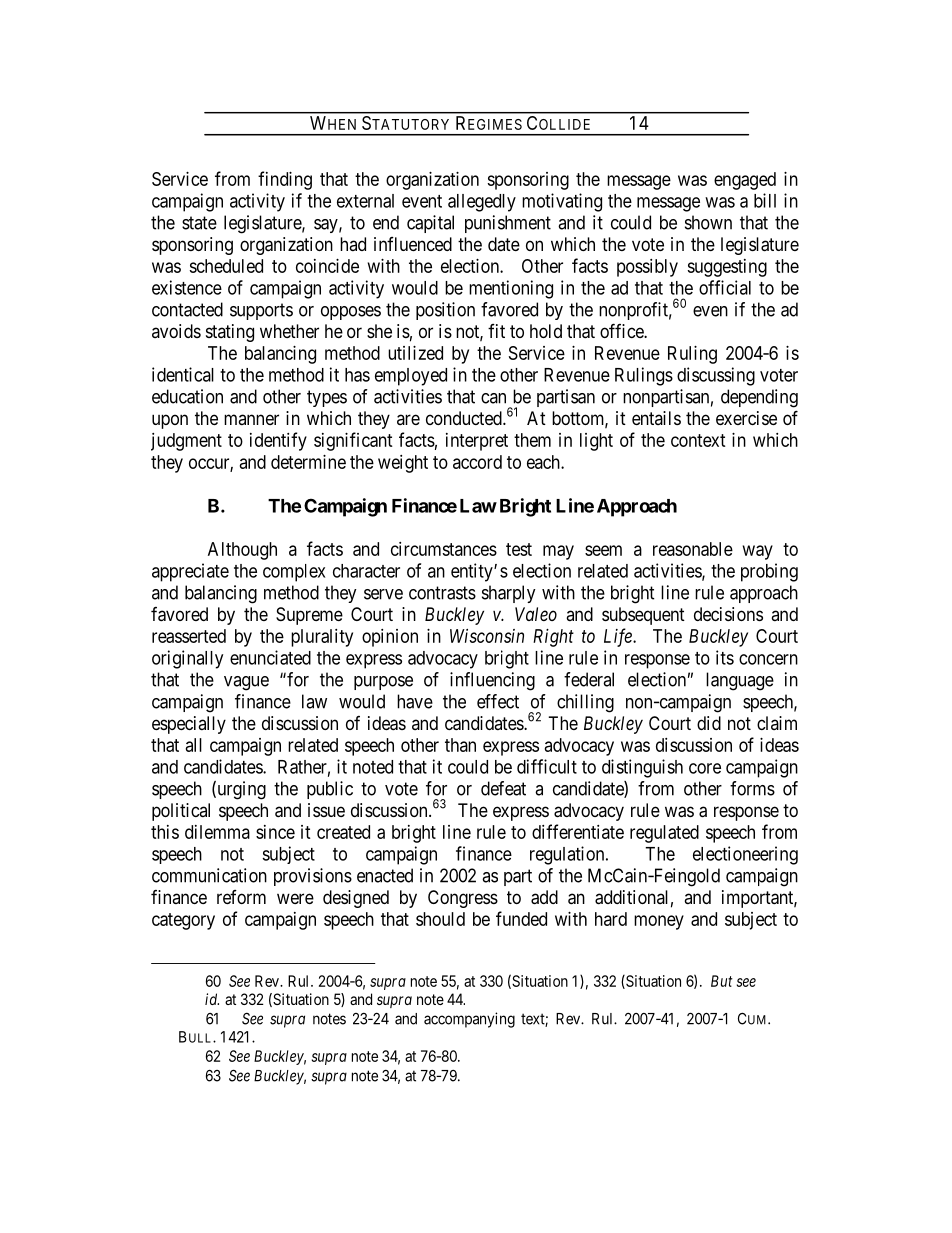  Describe the element at coordinates (708, 222) in the screenshot. I see `shown` at that location.
